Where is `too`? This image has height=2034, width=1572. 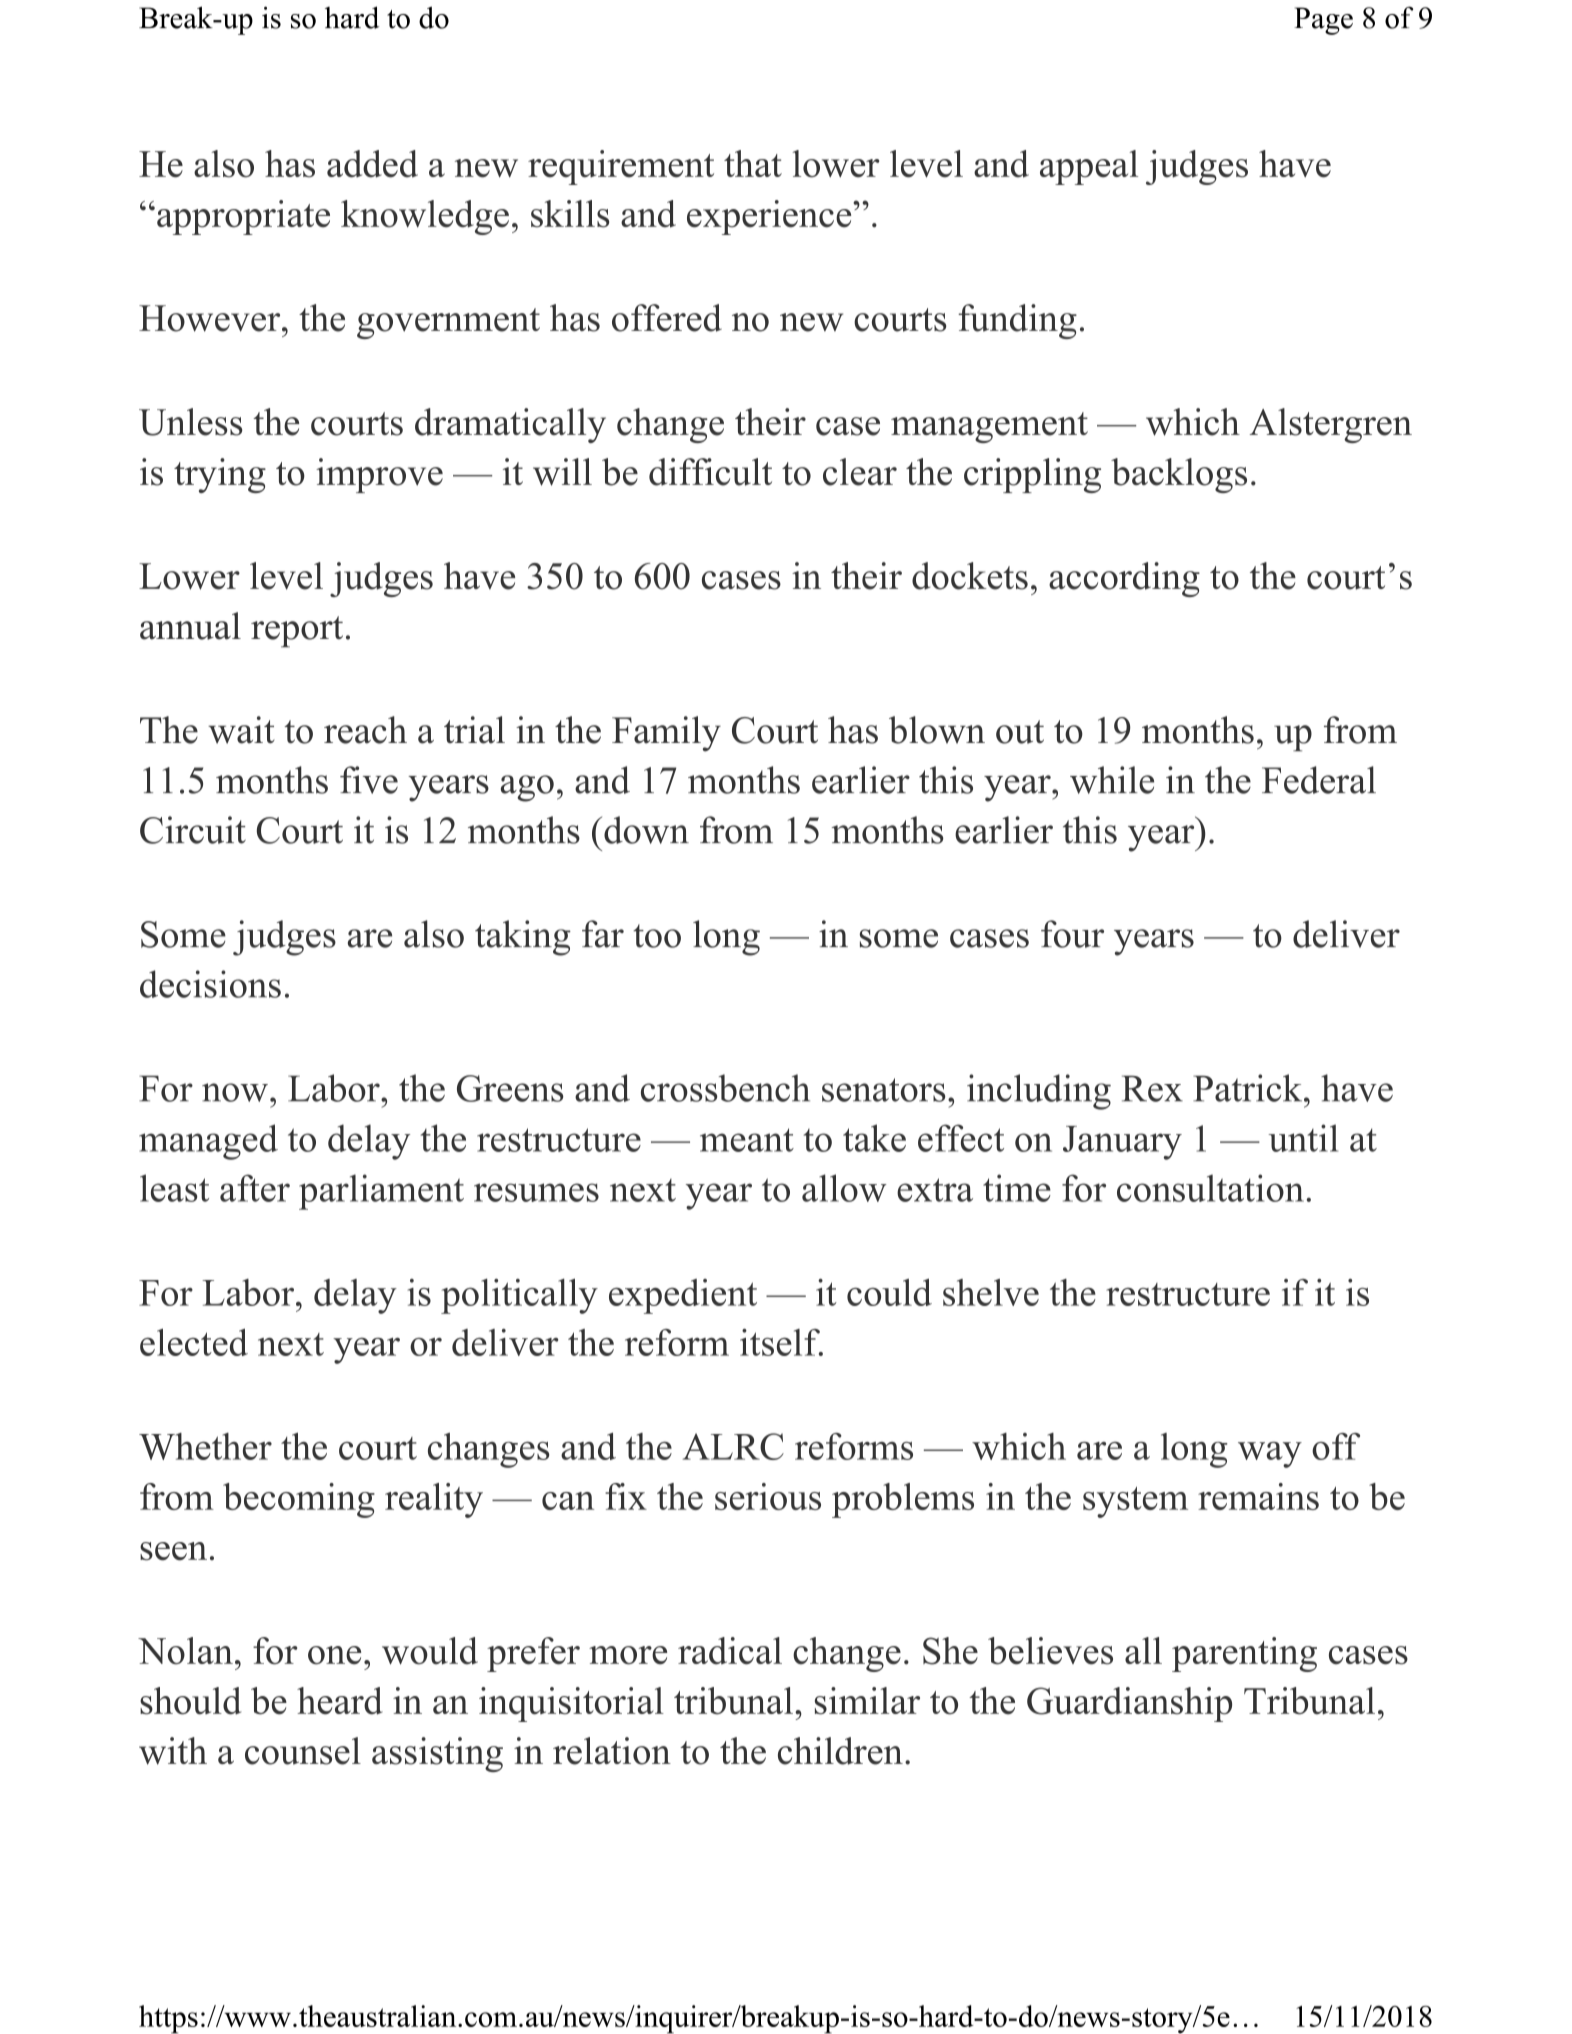
too is located at coordinates (657, 936).
